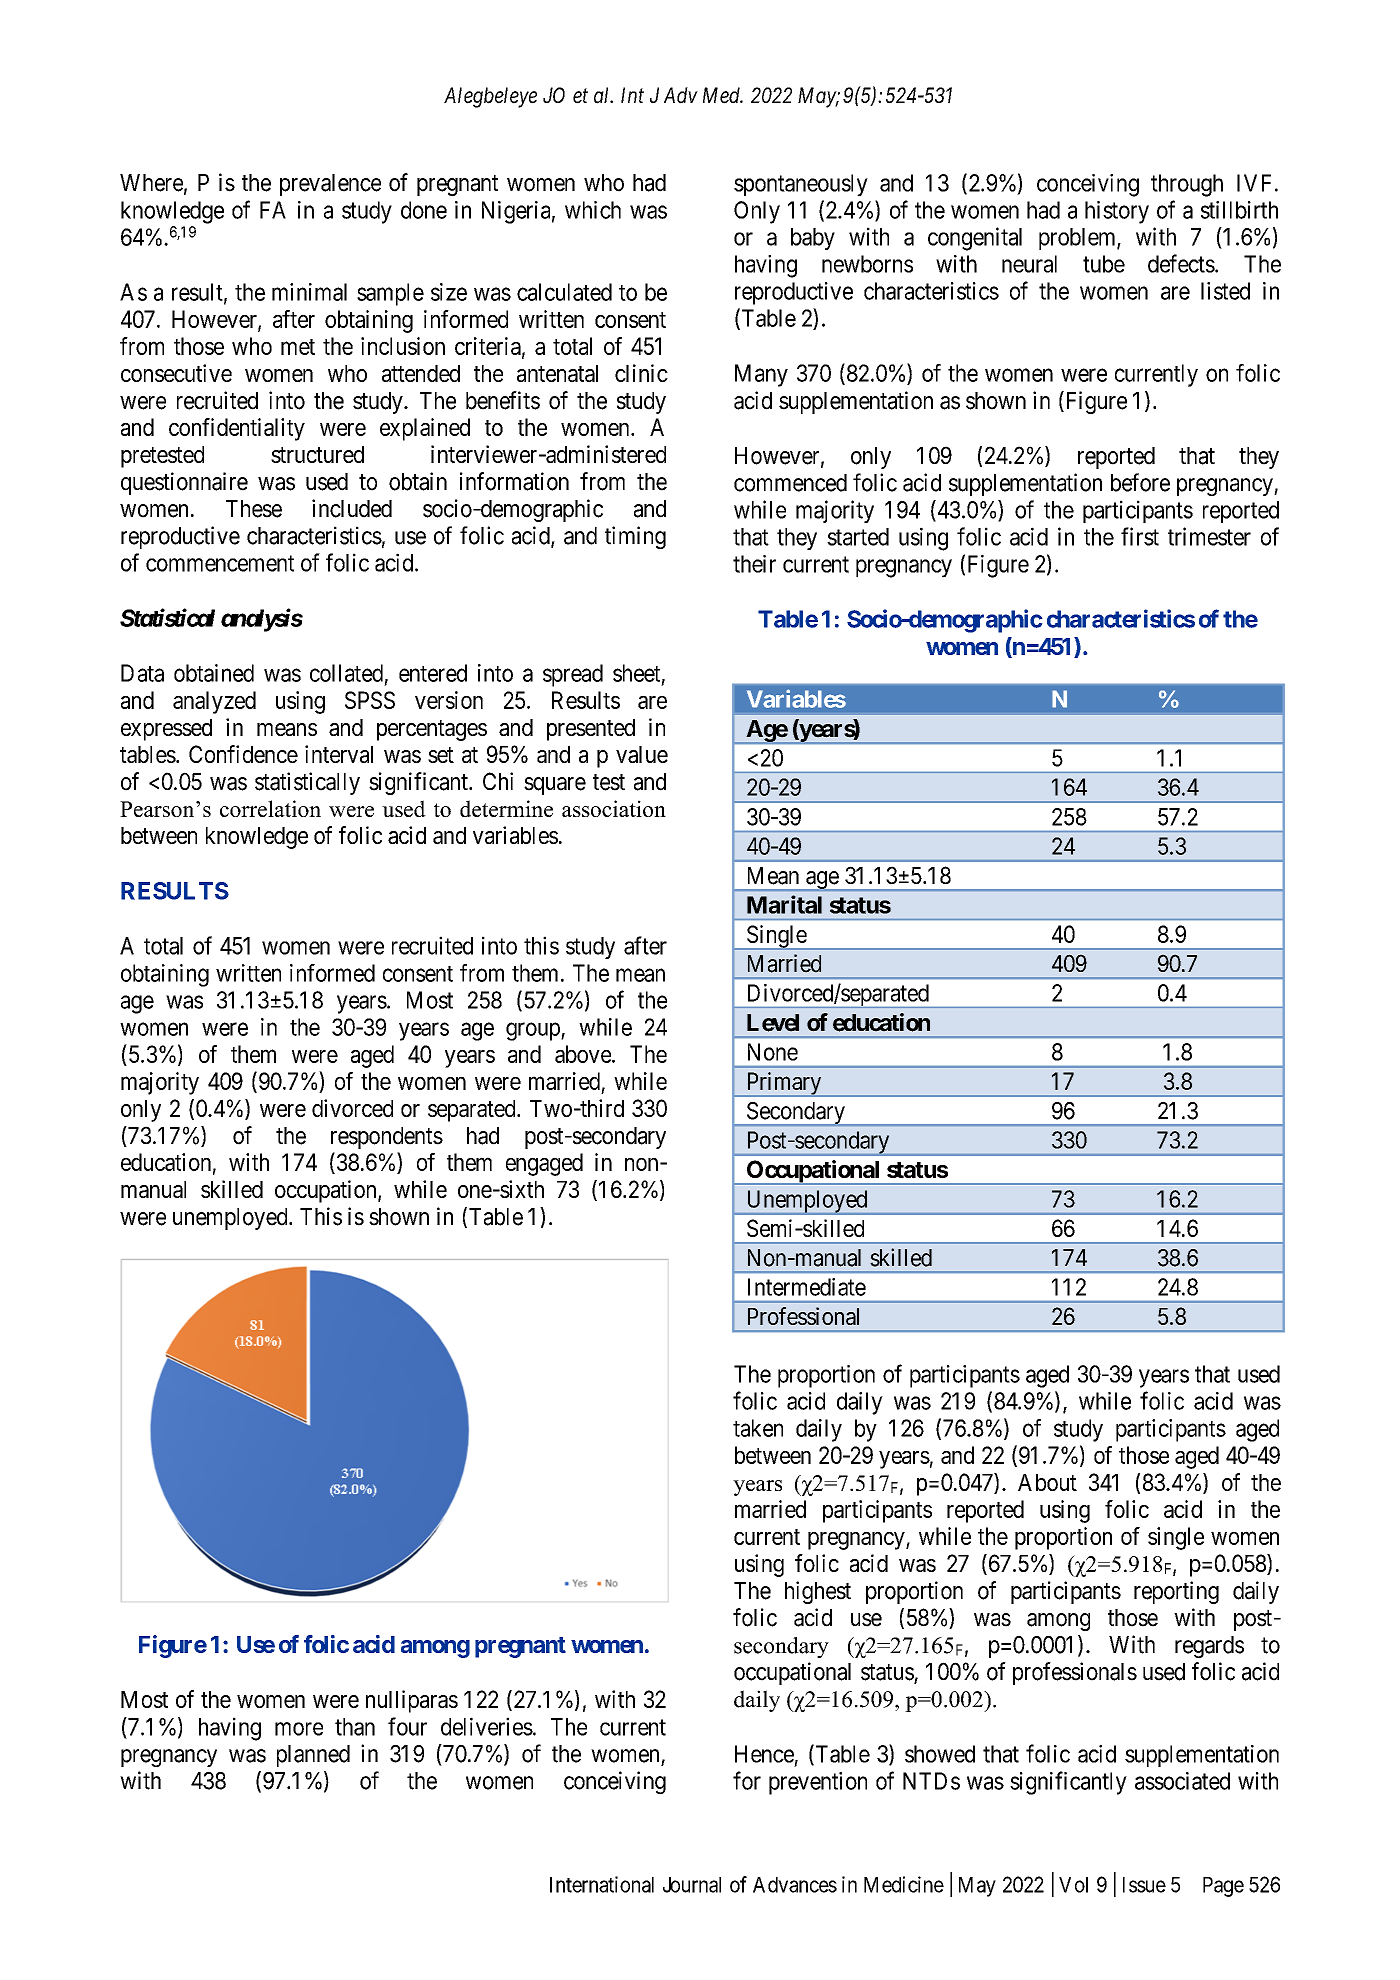 Image resolution: width=1400 pixels, height=1980 pixels. I want to click on respondents, so click(387, 1138).
